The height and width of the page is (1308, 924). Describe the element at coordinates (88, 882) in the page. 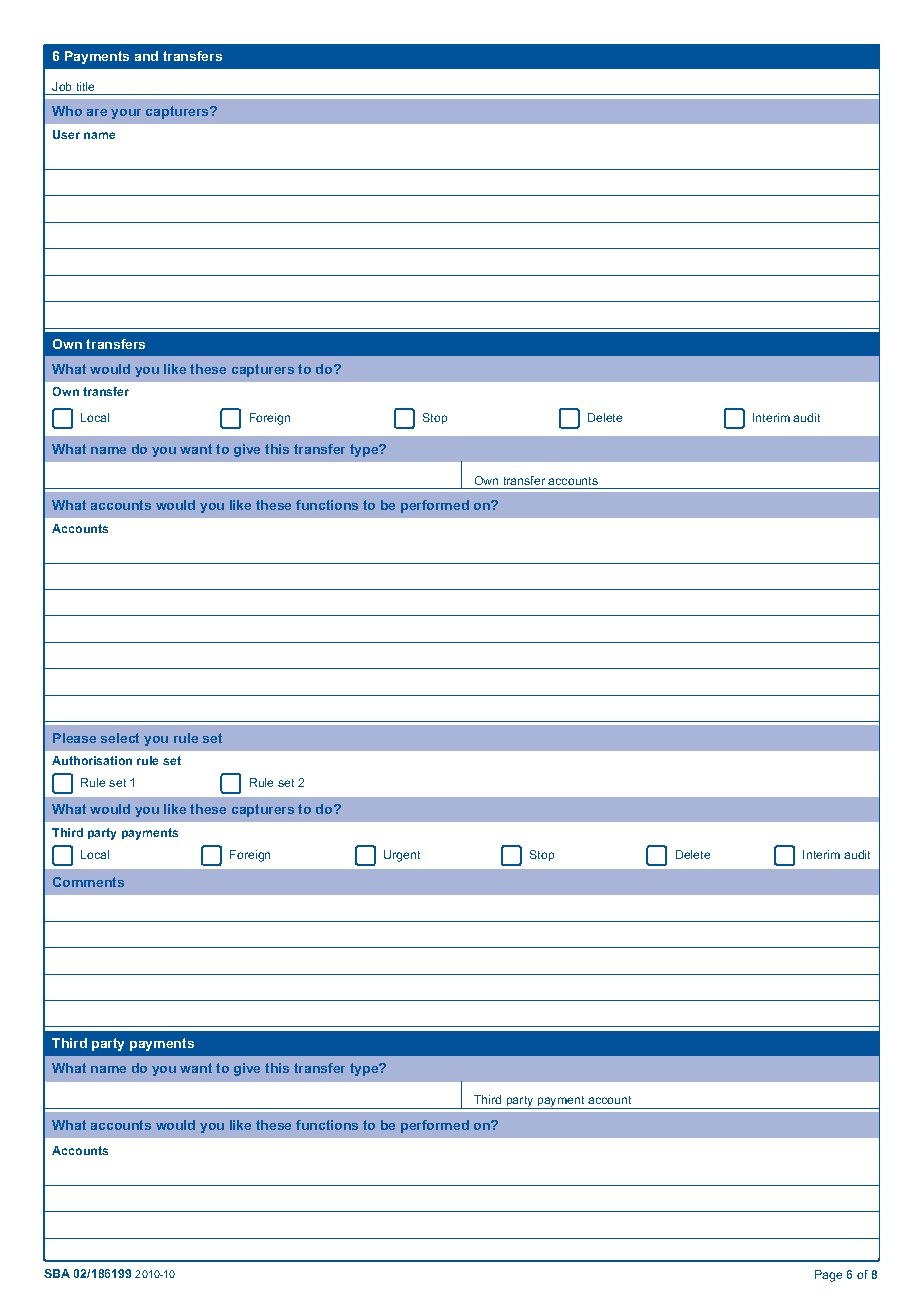

I see `Comments` at that location.
